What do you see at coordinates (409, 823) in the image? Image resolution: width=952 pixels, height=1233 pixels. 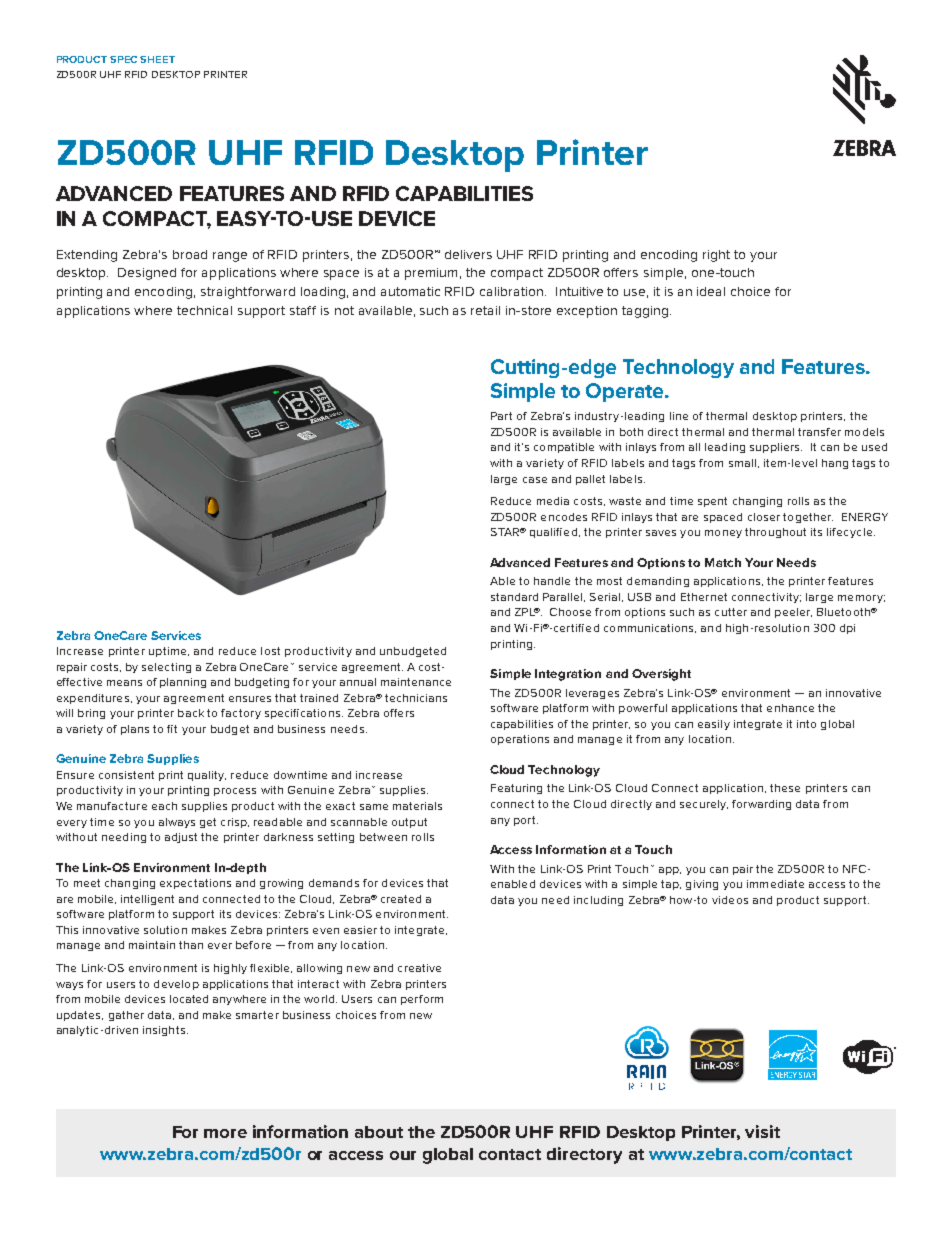 I see `output` at bounding box center [409, 823].
